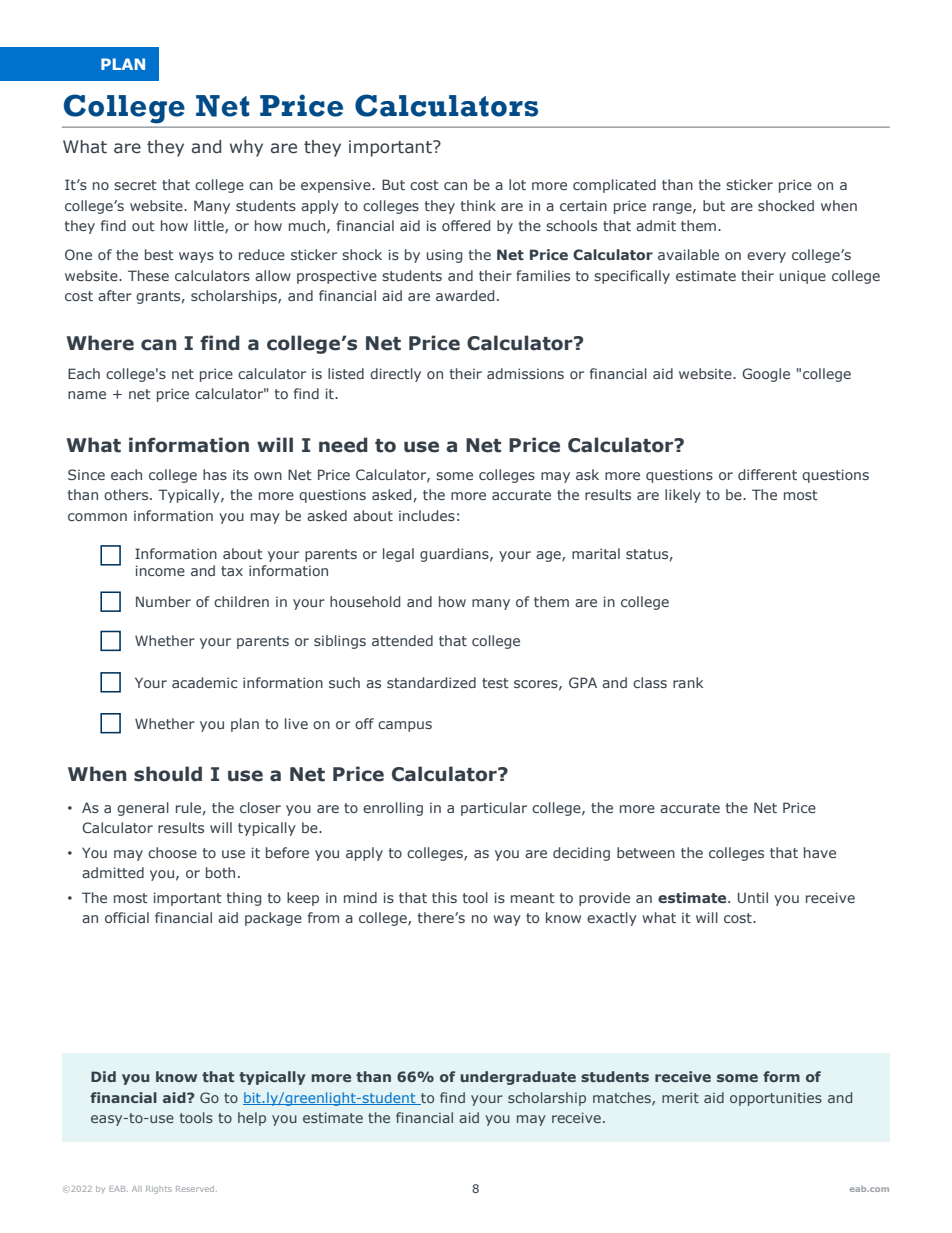 This page has width=952, height=1233. Describe the element at coordinates (683, 496) in the page. I see `likely` at that location.
